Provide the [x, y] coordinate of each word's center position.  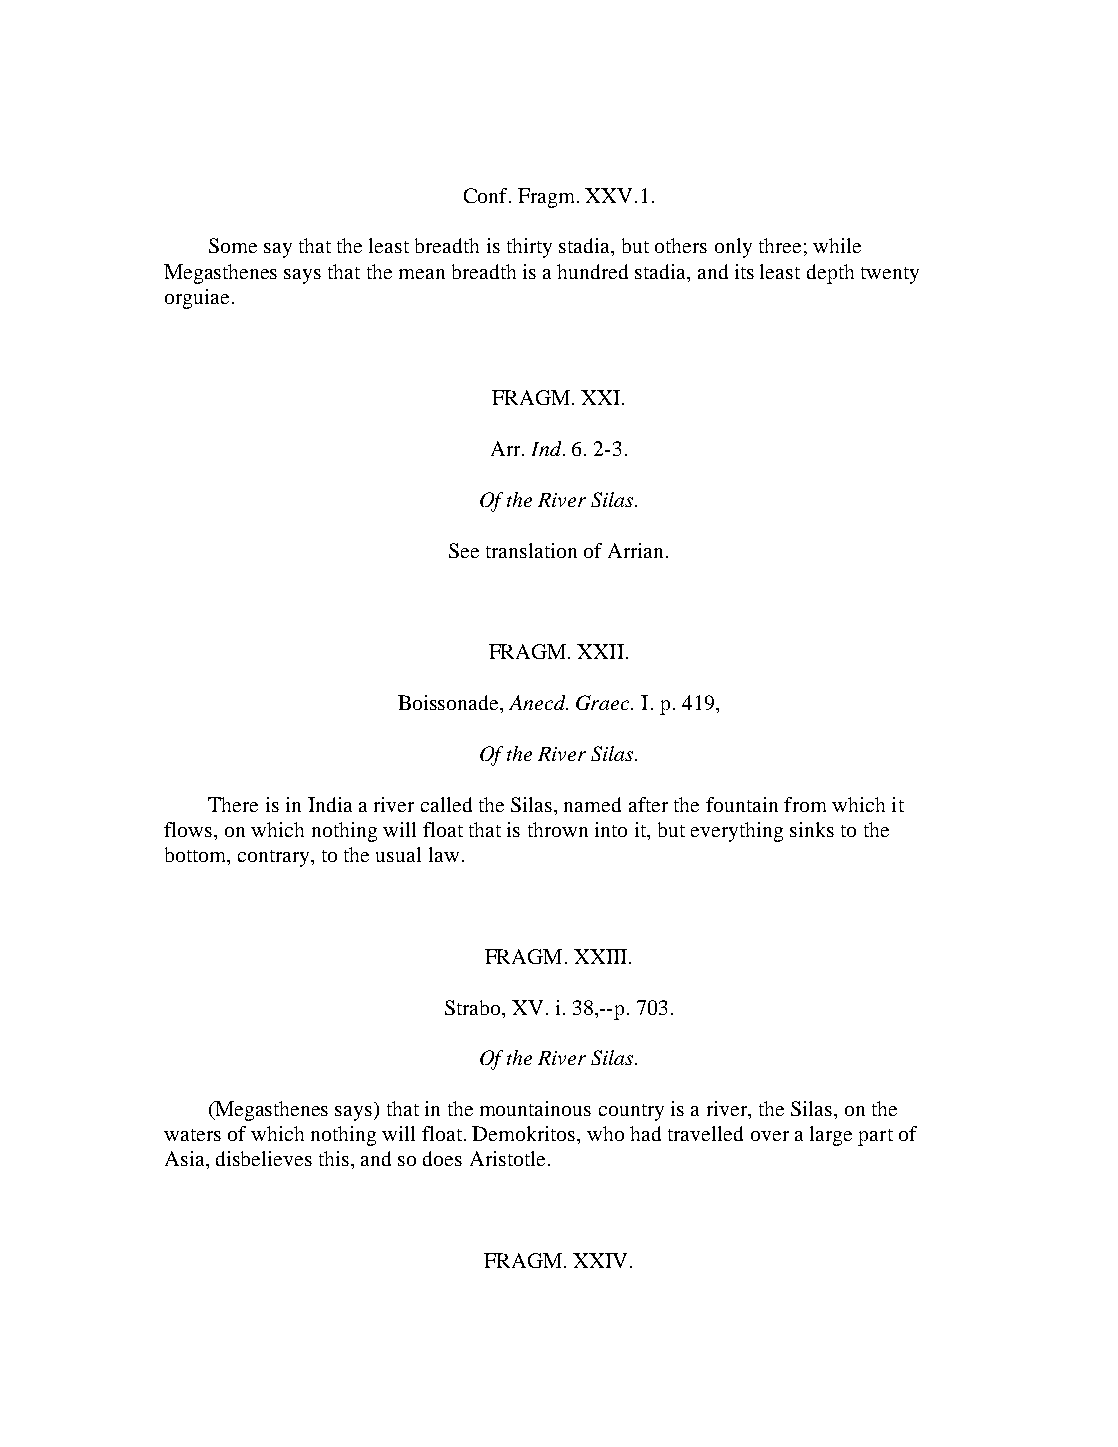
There [233, 804]
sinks [812, 829]
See [464, 550]
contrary [275, 858]
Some [233, 245]
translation [531, 550]
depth [830, 274]
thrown [558, 829]
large [831, 1136]
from [805, 804]
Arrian [637, 550]
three [780, 245]
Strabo [474, 1007]
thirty [529, 248]
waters [192, 1135]
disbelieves [264, 1158]
